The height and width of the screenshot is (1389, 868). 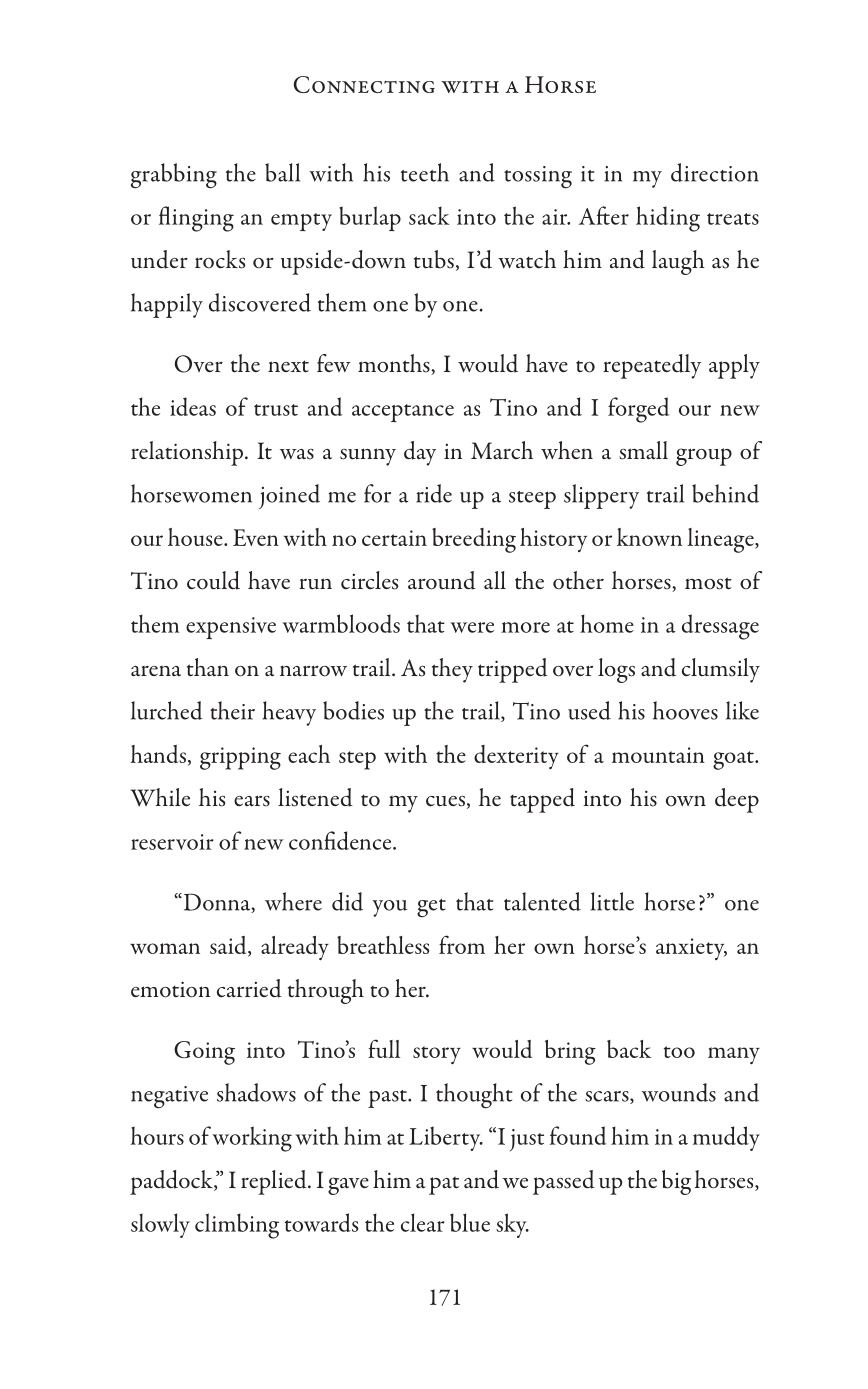 I want to click on ball, so click(x=282, y=172).
